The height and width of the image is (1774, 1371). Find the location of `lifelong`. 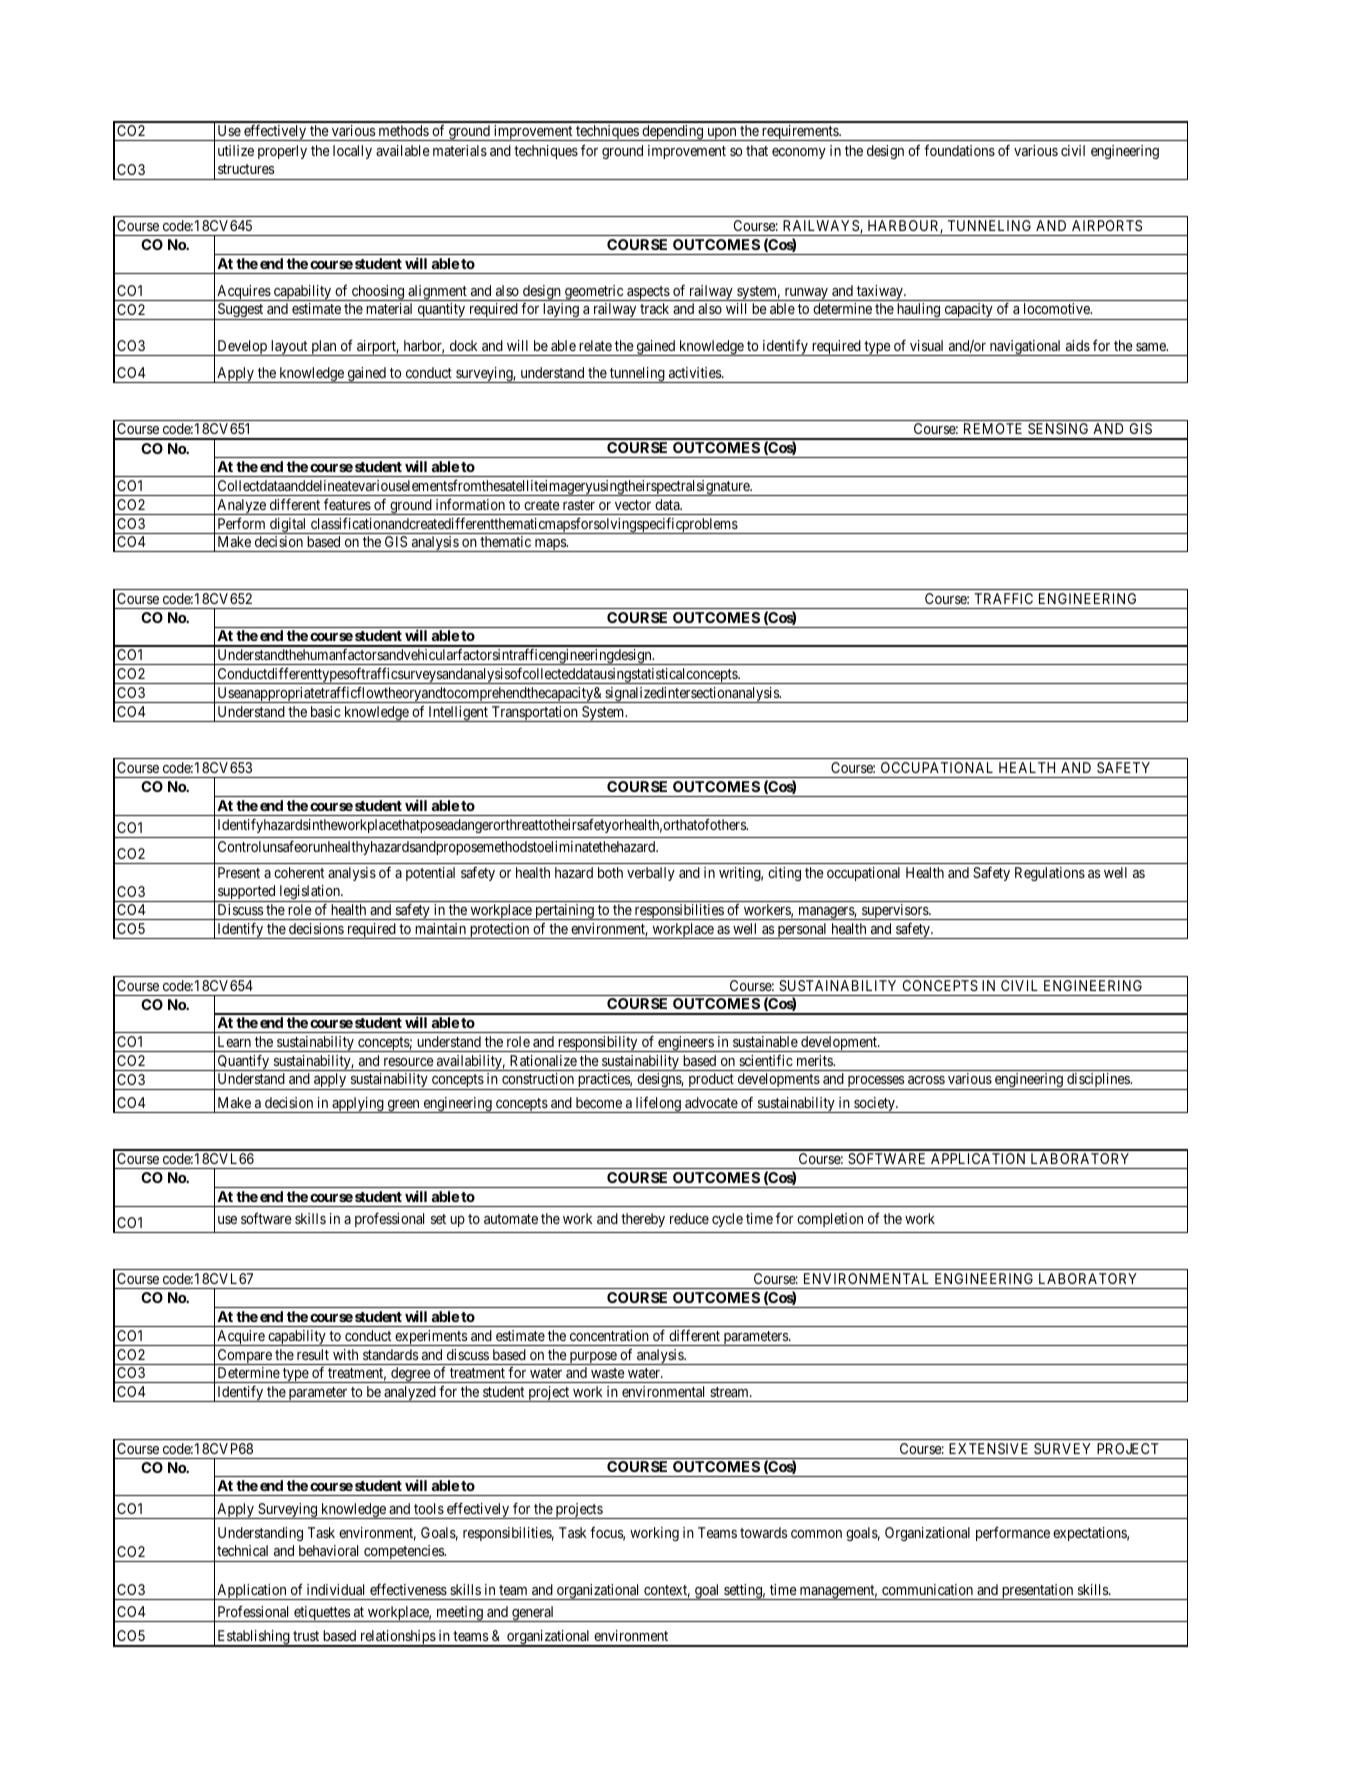

lifelong is located at coordinates (658, 1104).
